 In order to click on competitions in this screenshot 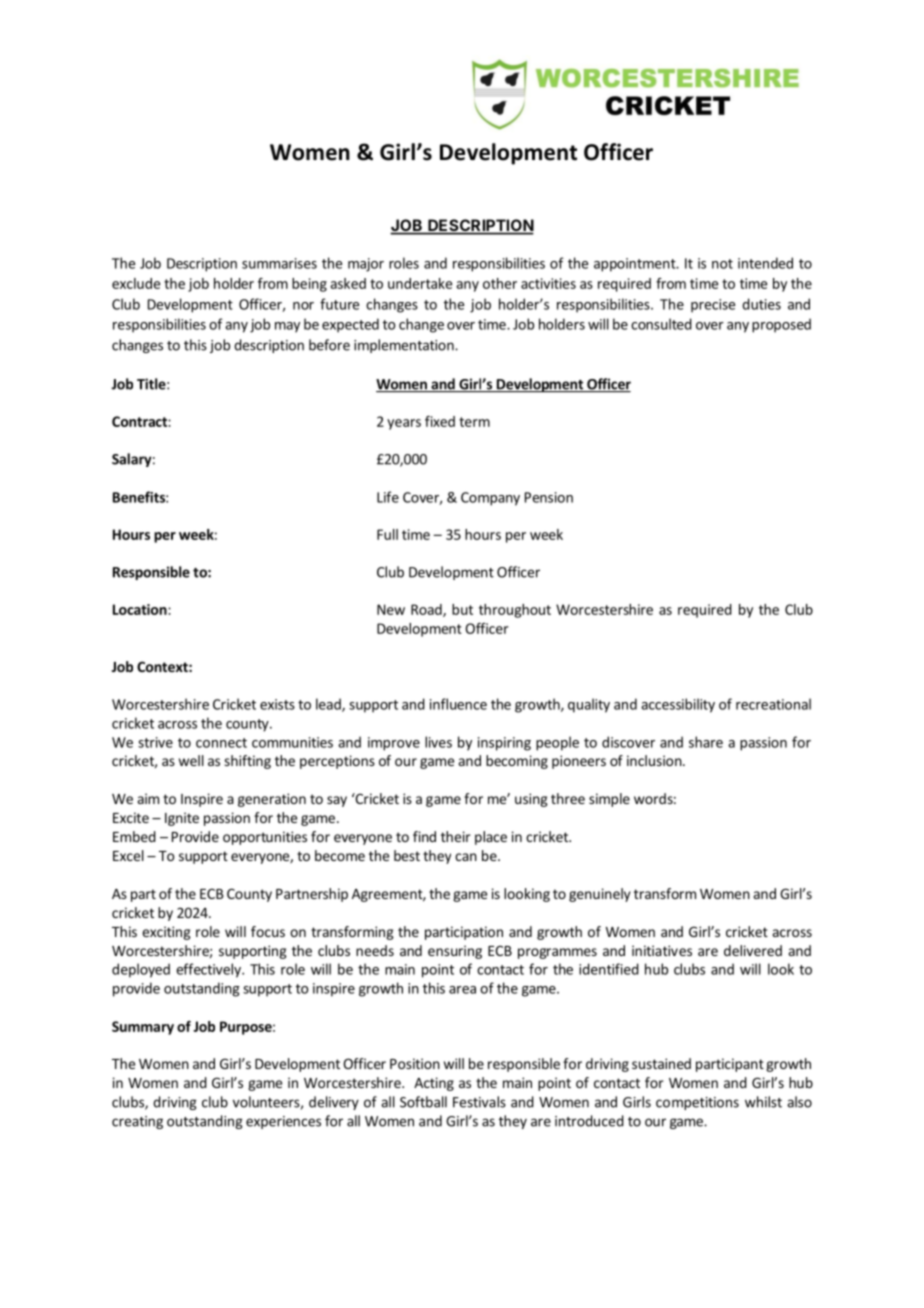, I will do `click(697, 1103)`.
